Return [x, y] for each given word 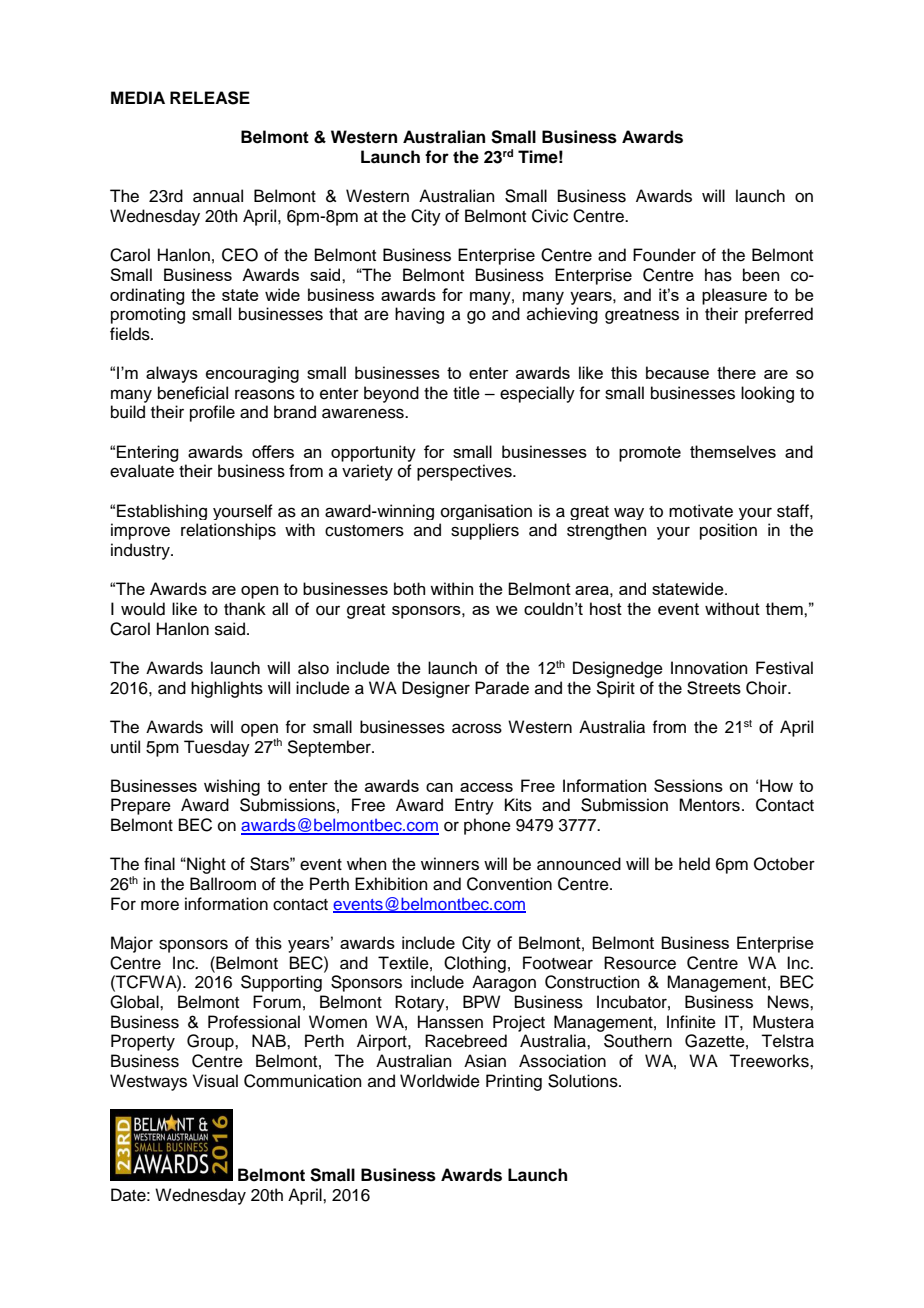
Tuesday [217, 748]
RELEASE [210, 98]
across [477, 728]
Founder [664, 255]
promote [650, 454]
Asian [485, 1061]
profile [212, 413]
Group [211, 1042]
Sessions [688, 785]
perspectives [465, 472]
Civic [550, 216]
